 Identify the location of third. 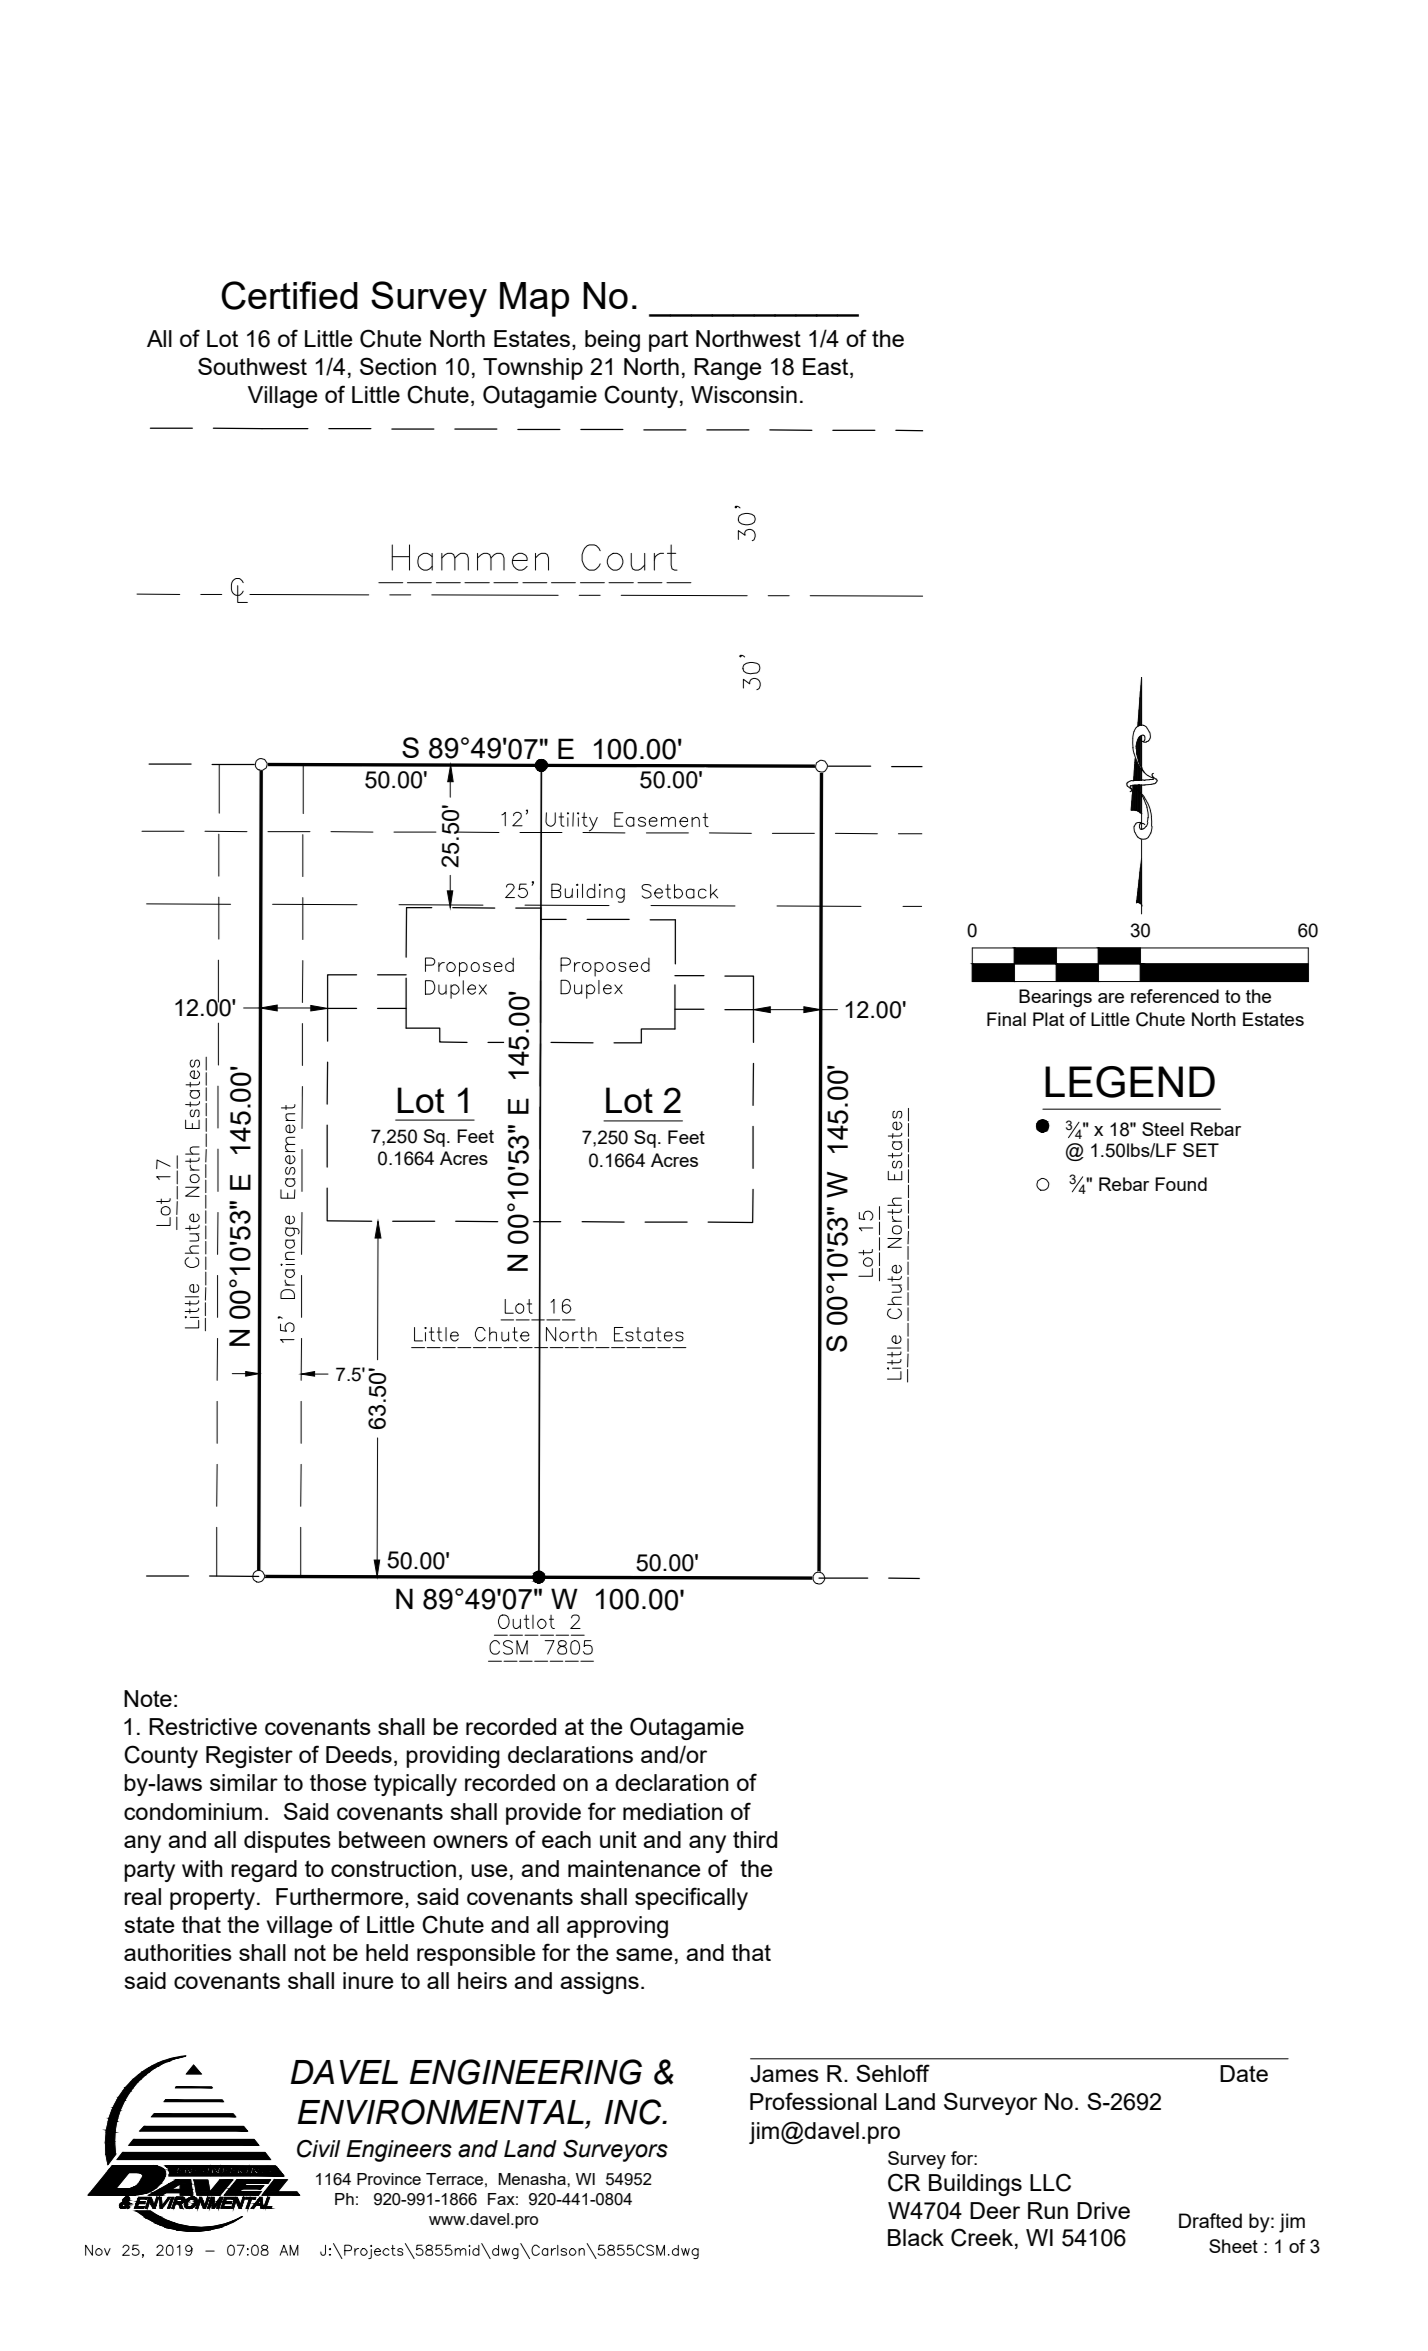
(755, 1839).
